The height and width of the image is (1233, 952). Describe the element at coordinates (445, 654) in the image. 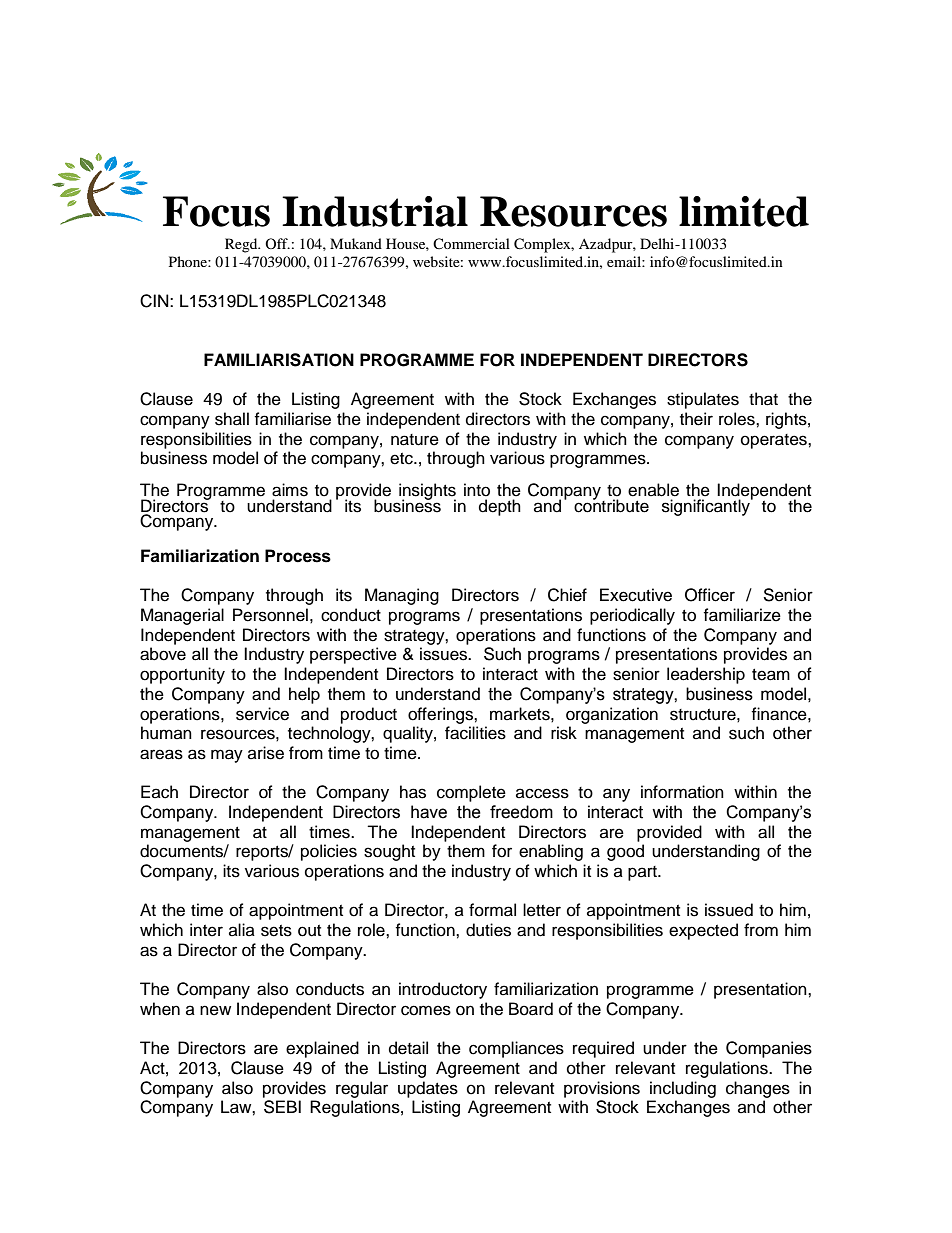

I see `issues` at that location.
